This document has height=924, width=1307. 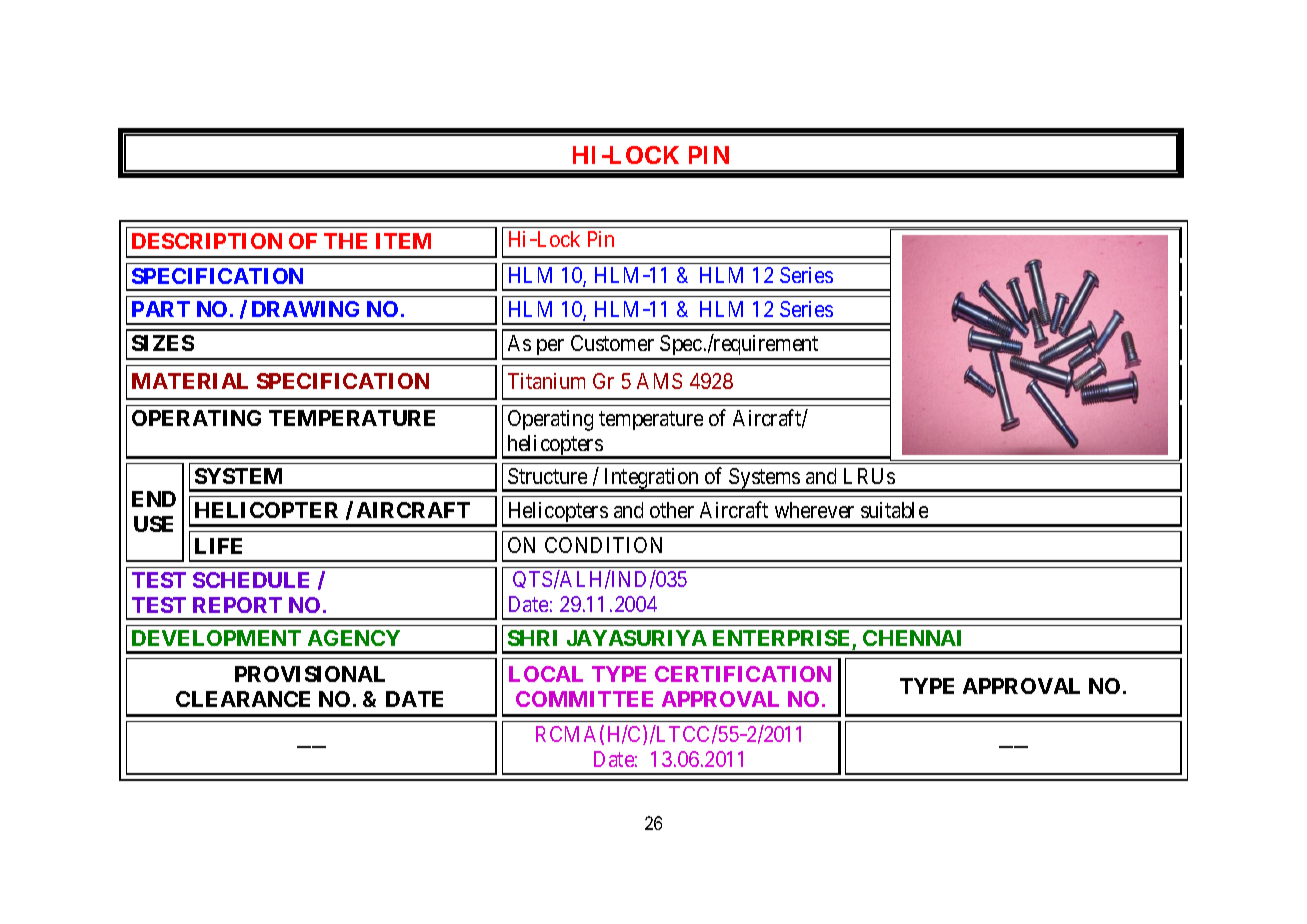 I want to click on Customer, so click(x=612, y=343).
